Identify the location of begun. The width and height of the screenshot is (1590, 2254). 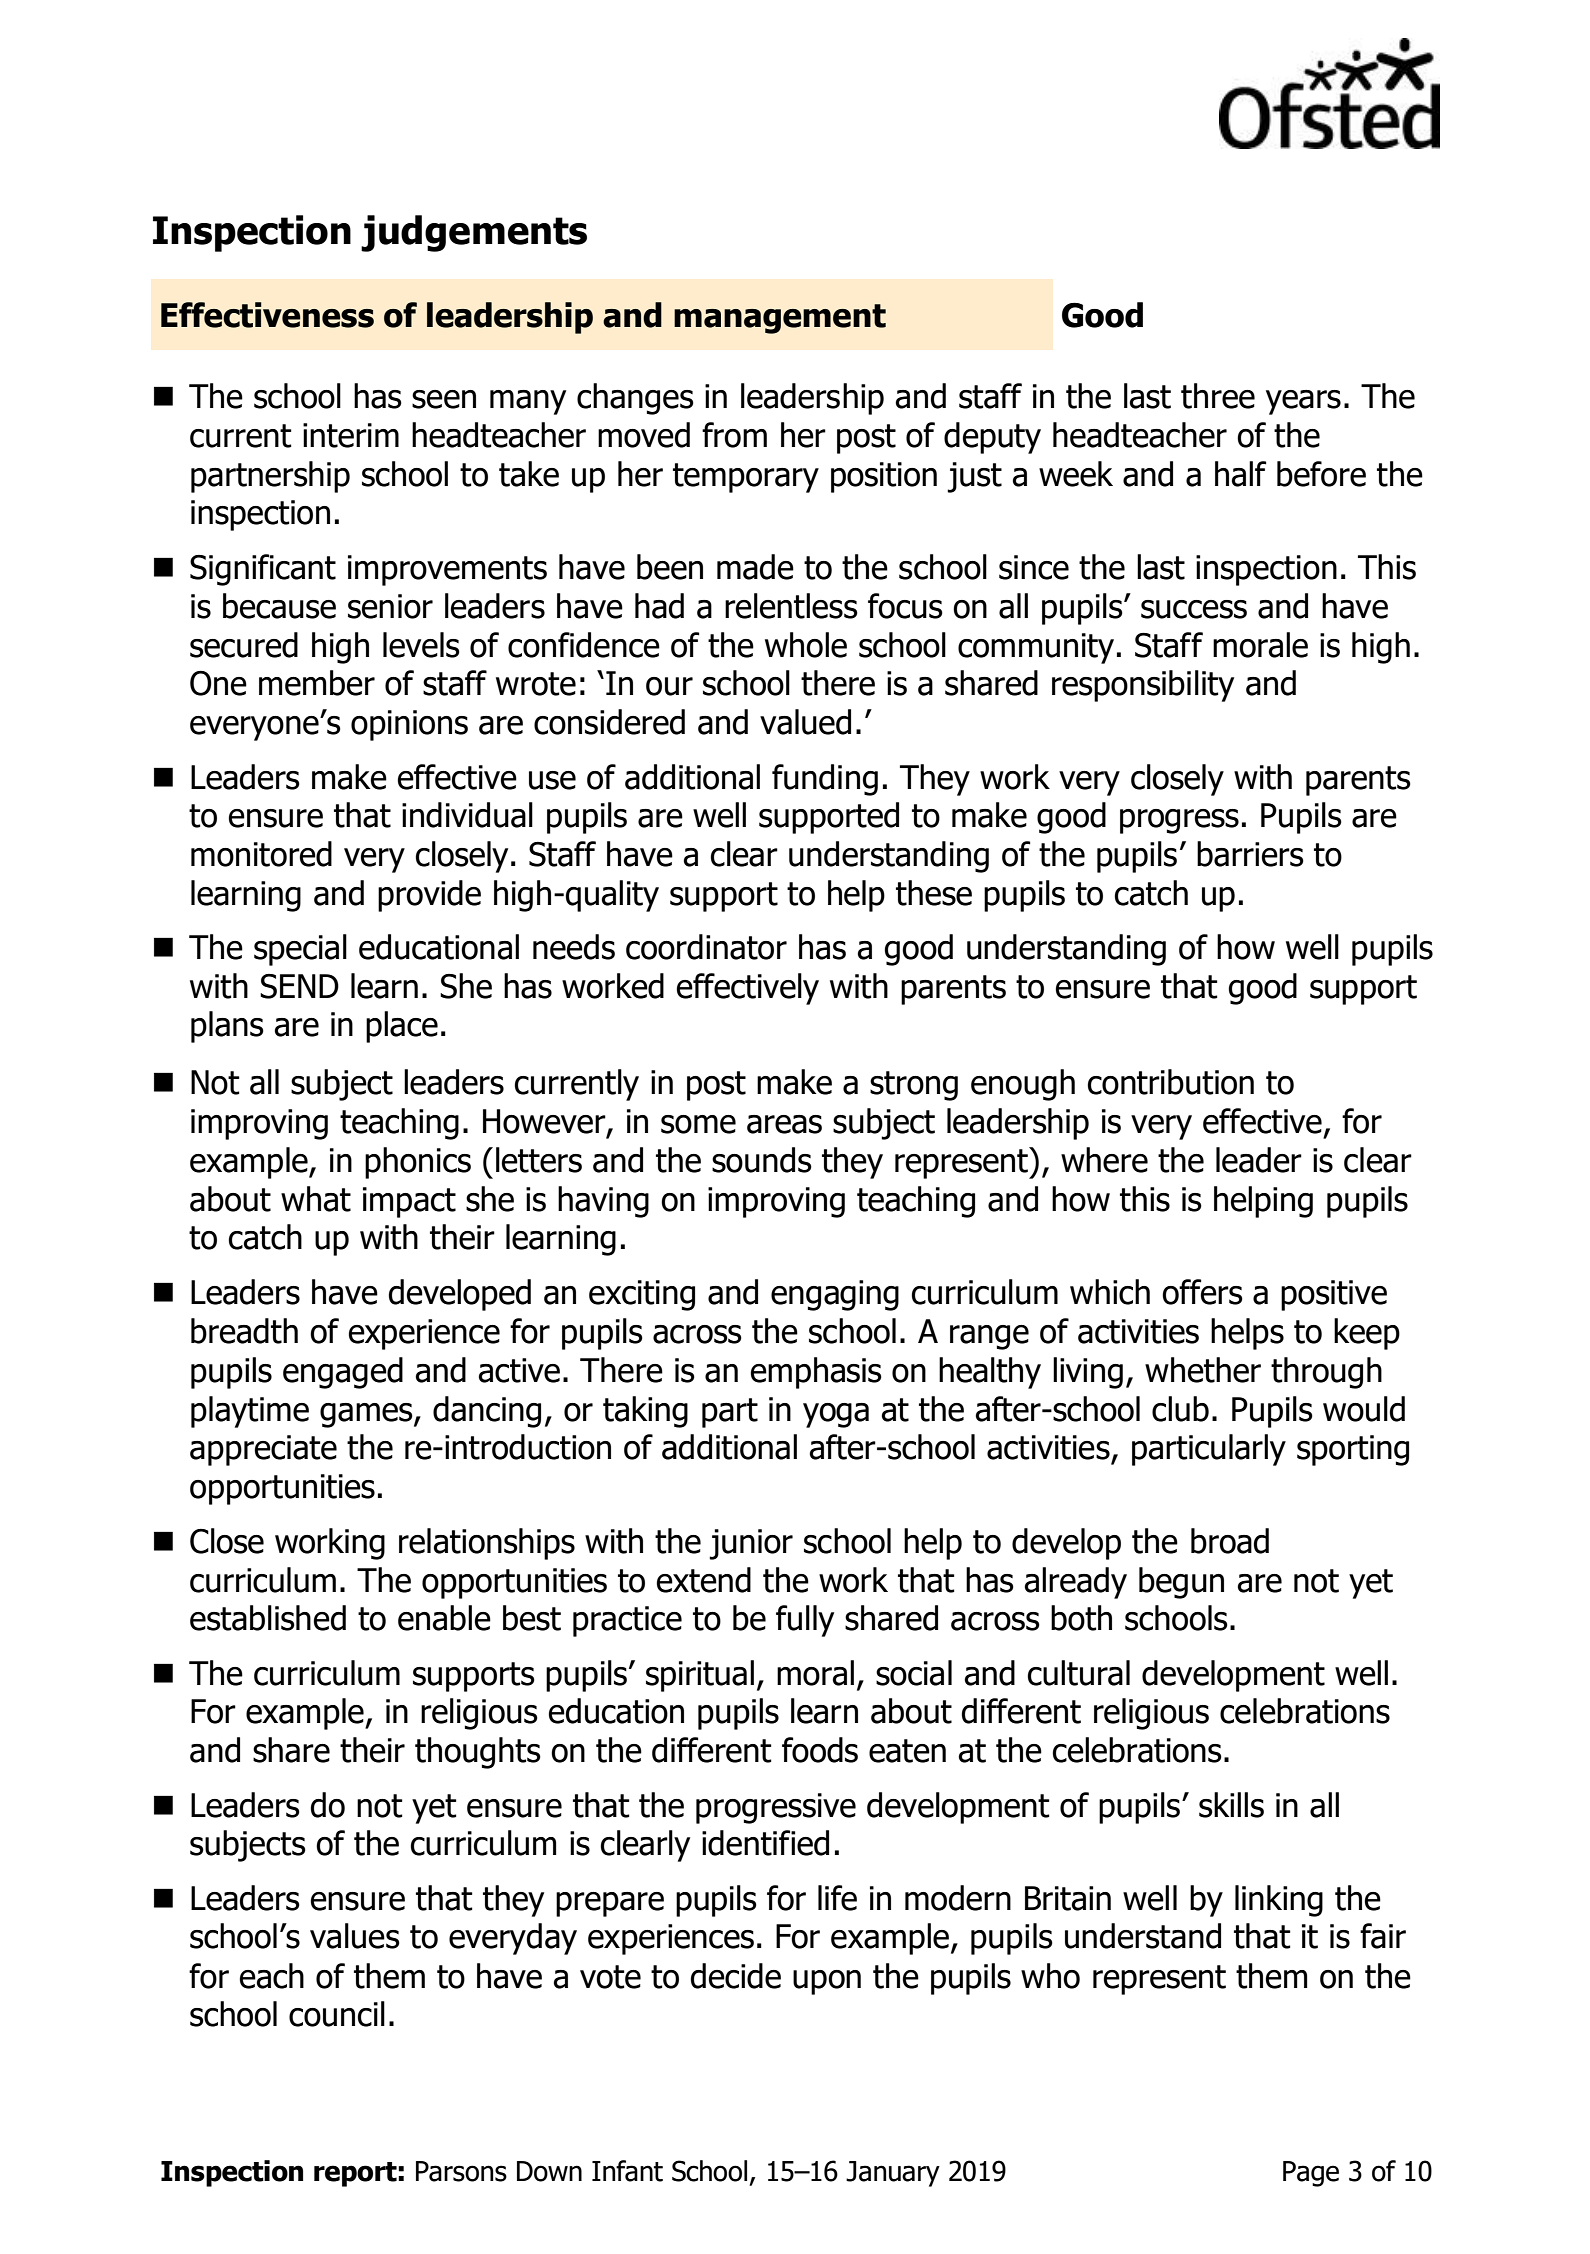
(1181, 1583).
